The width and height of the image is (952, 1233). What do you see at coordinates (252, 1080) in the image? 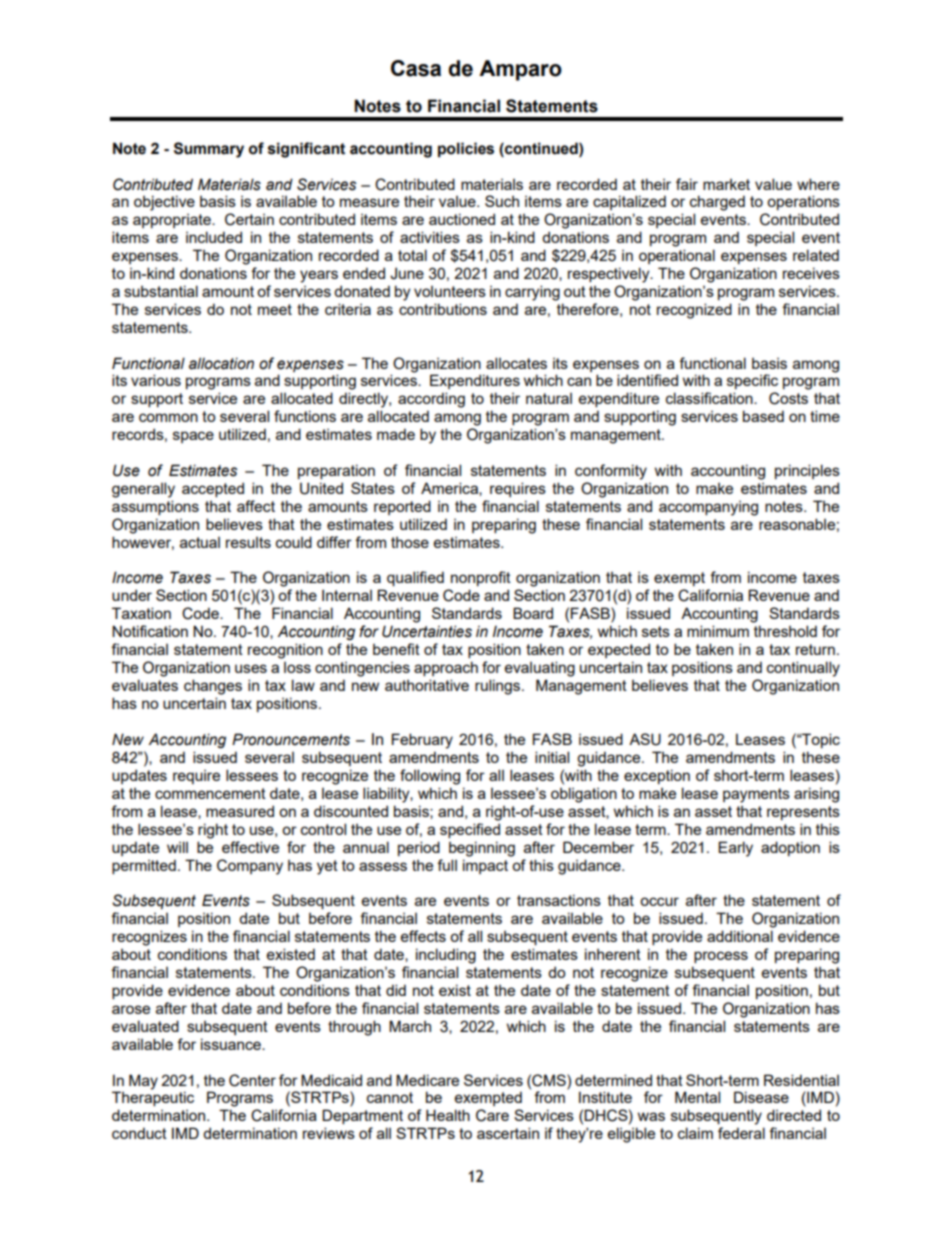
I see `Center` at bounding box center [252, 1080].
